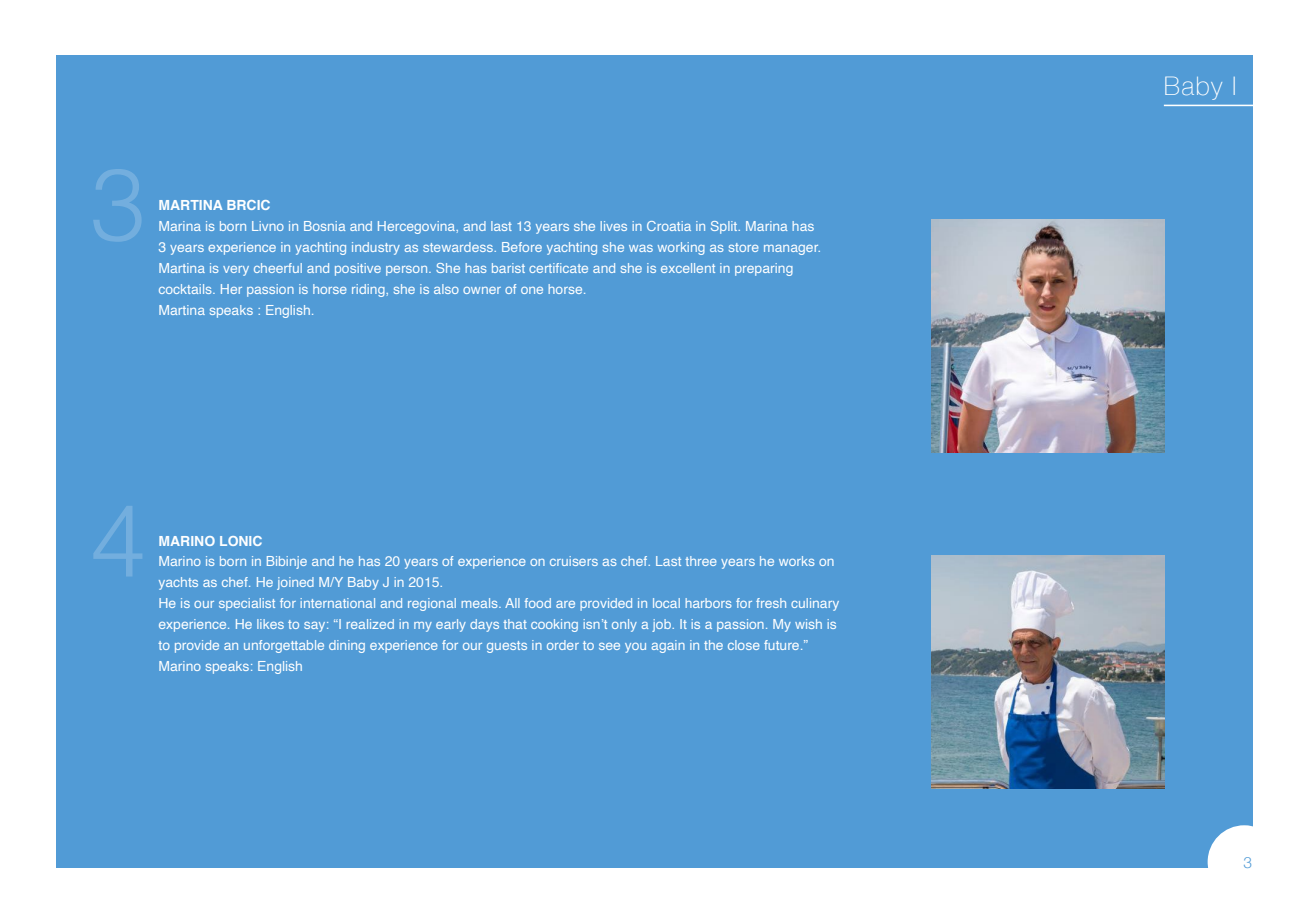  I want to click on likes, so click(270, 624).
